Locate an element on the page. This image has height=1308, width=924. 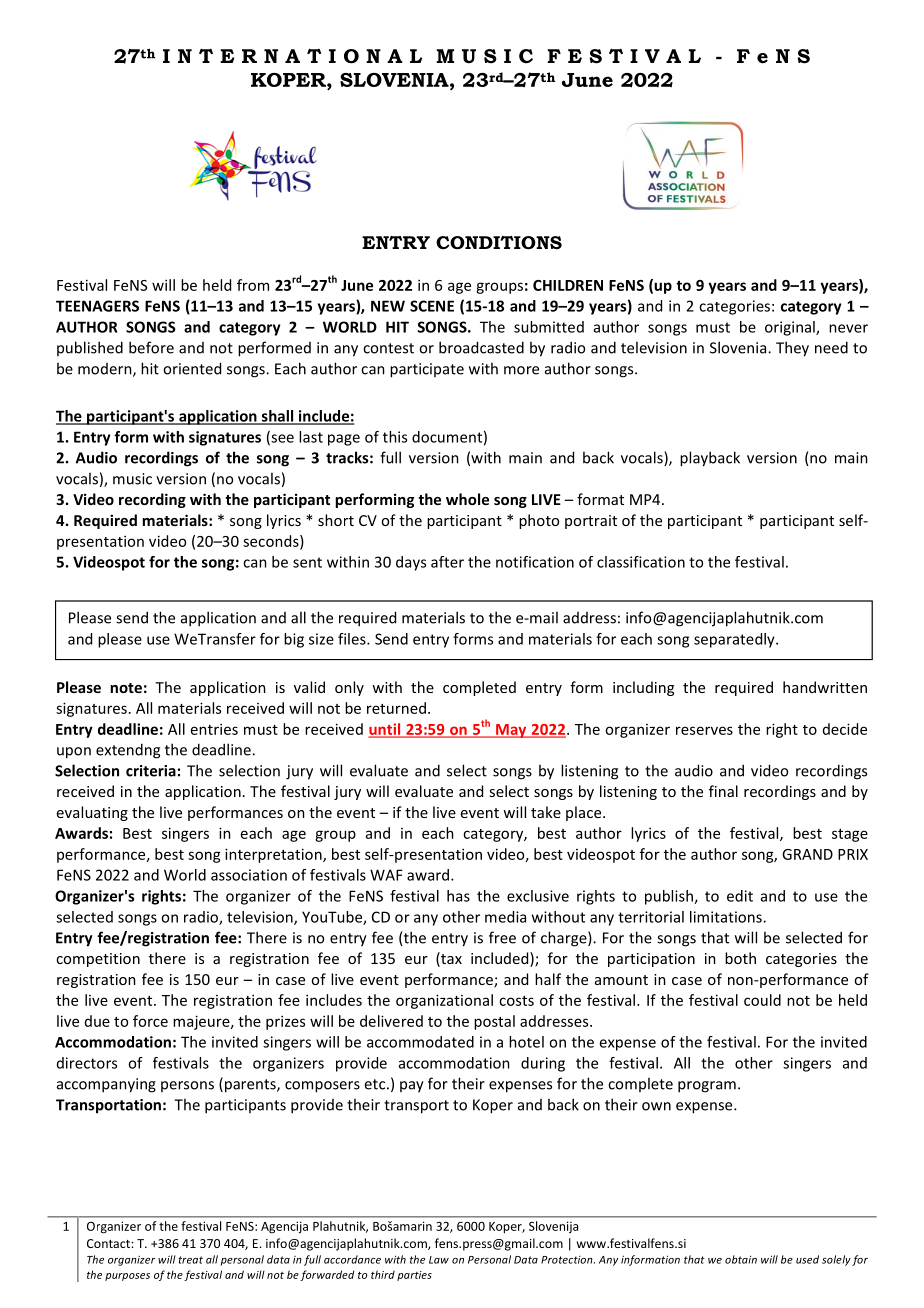
criteria is located at coordinates (151, 771).
